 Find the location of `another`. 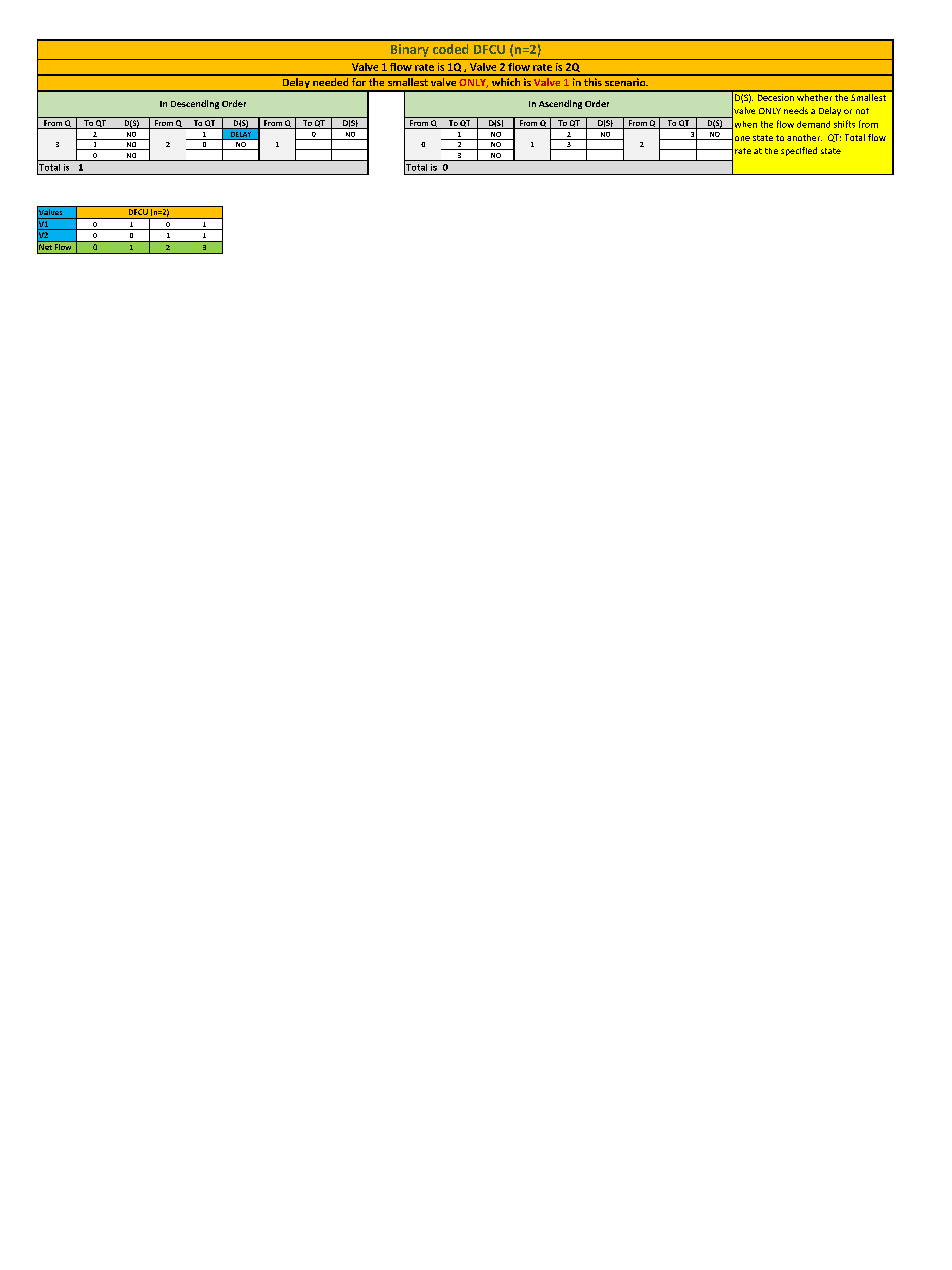

another is located at coordinates (804, 137).
